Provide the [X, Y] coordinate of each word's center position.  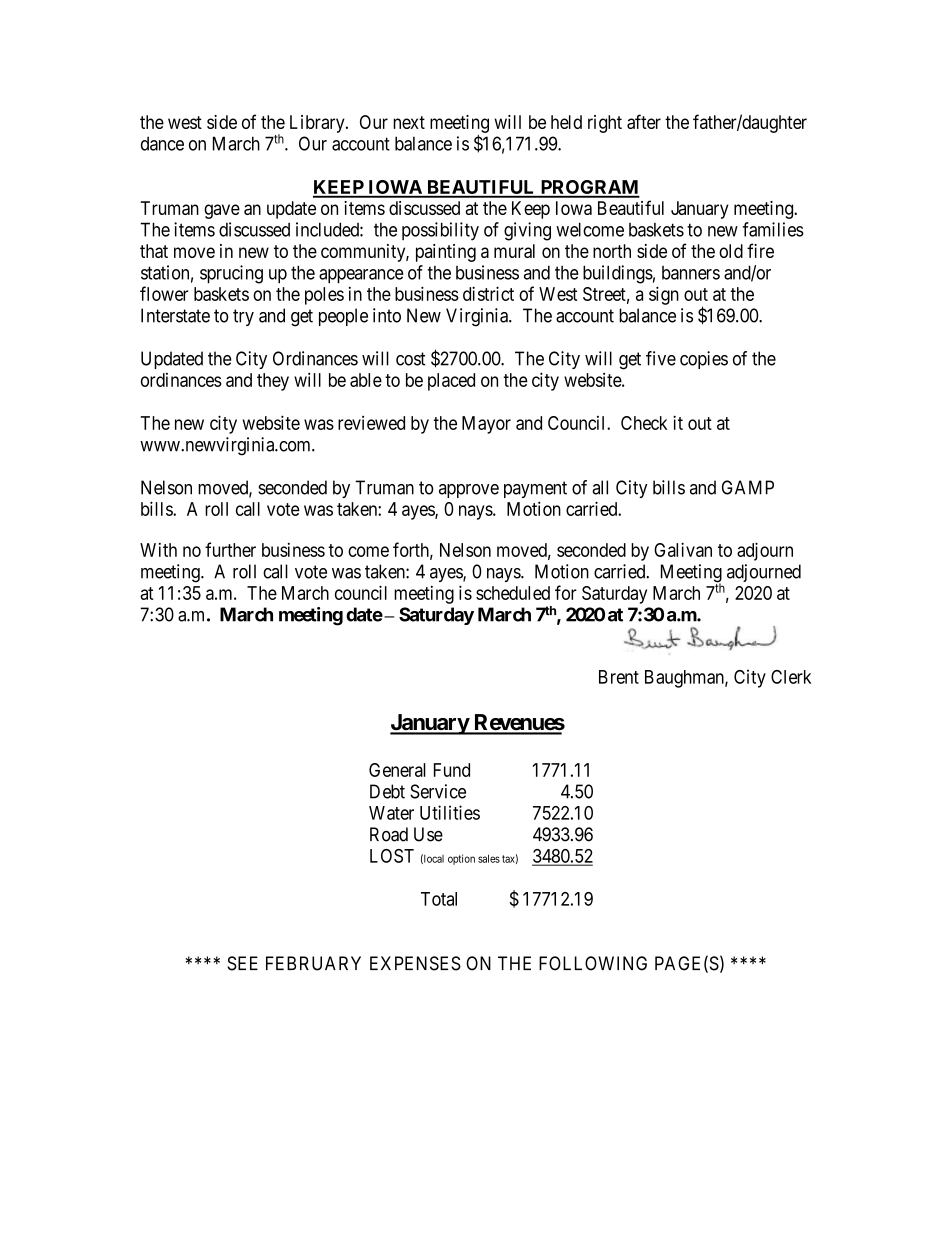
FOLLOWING [593, 963]
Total [439, 899]
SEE [242, 963]
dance [162, 144]
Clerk [791, 677]
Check [644, 423]
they [273, 382]
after [644, 121]
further [230, 549]
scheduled [513, 593]
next [409, 122]
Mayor [486, 425]
